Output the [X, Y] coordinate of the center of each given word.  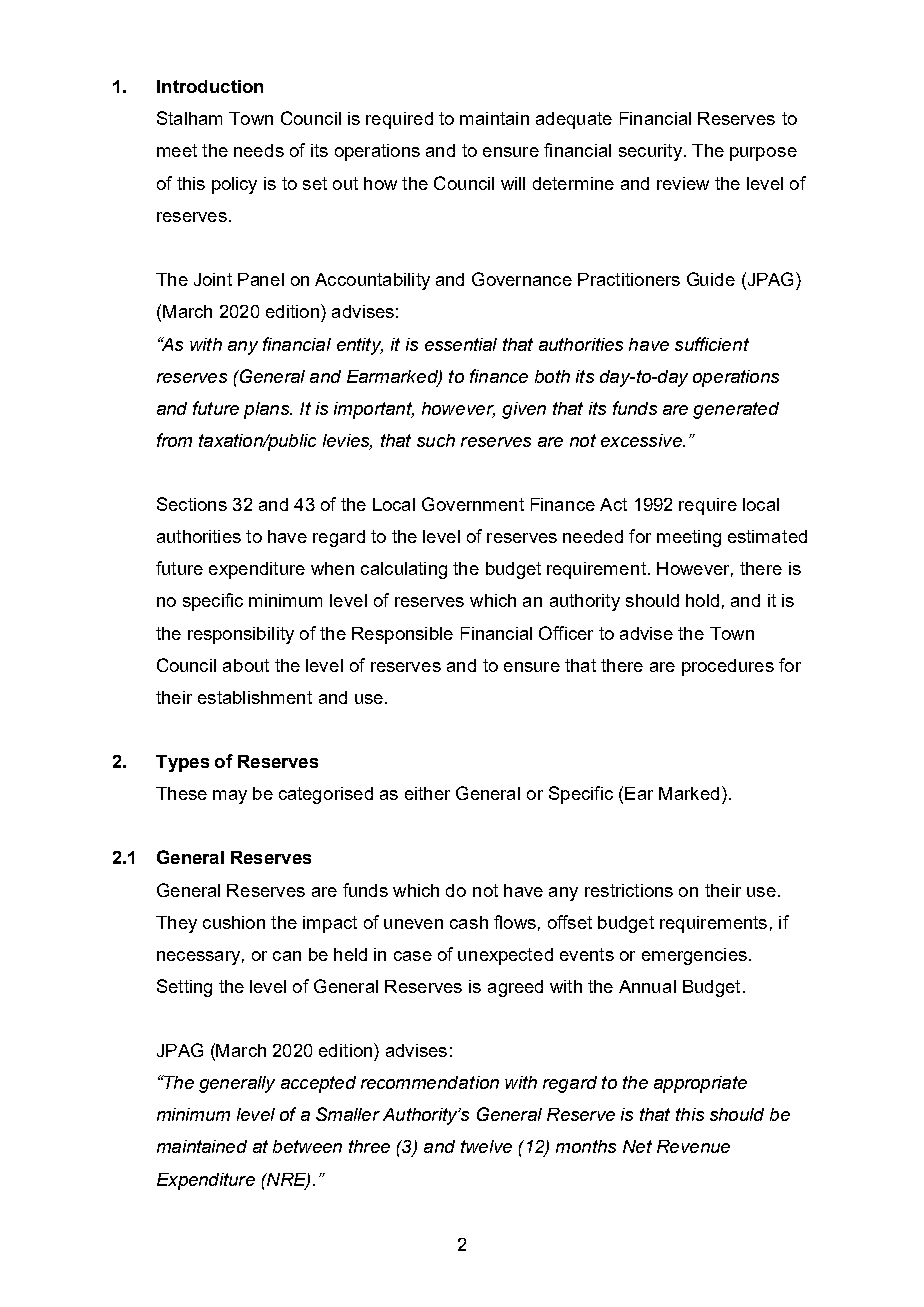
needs [259, 150]
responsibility [241, 635]
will [513, 183]
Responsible [402, 635]
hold [702, 600]
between [307, 1146]
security [650, 152]
